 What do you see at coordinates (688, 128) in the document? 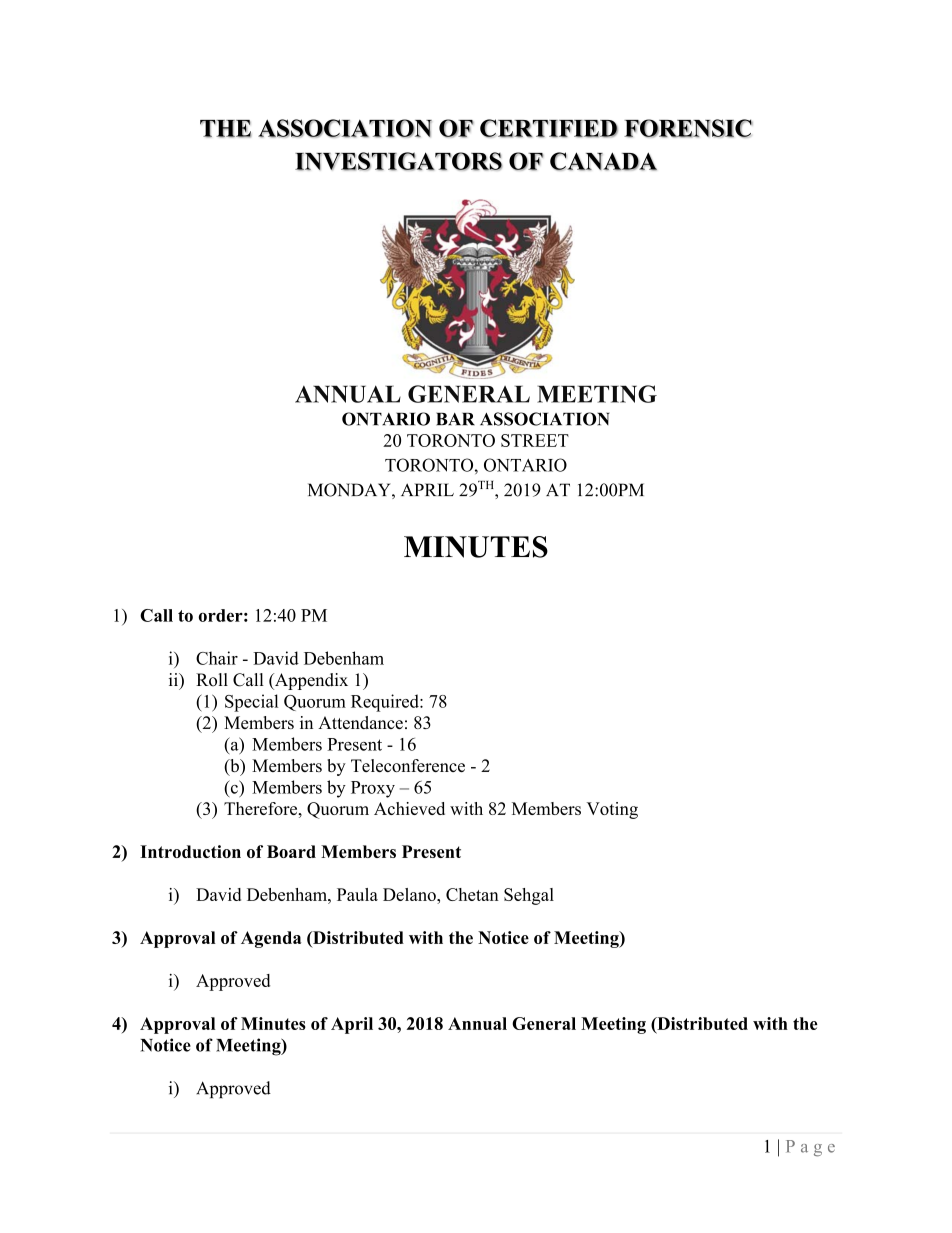
I see `FORENSIC` at bounding box center [688, 128].
